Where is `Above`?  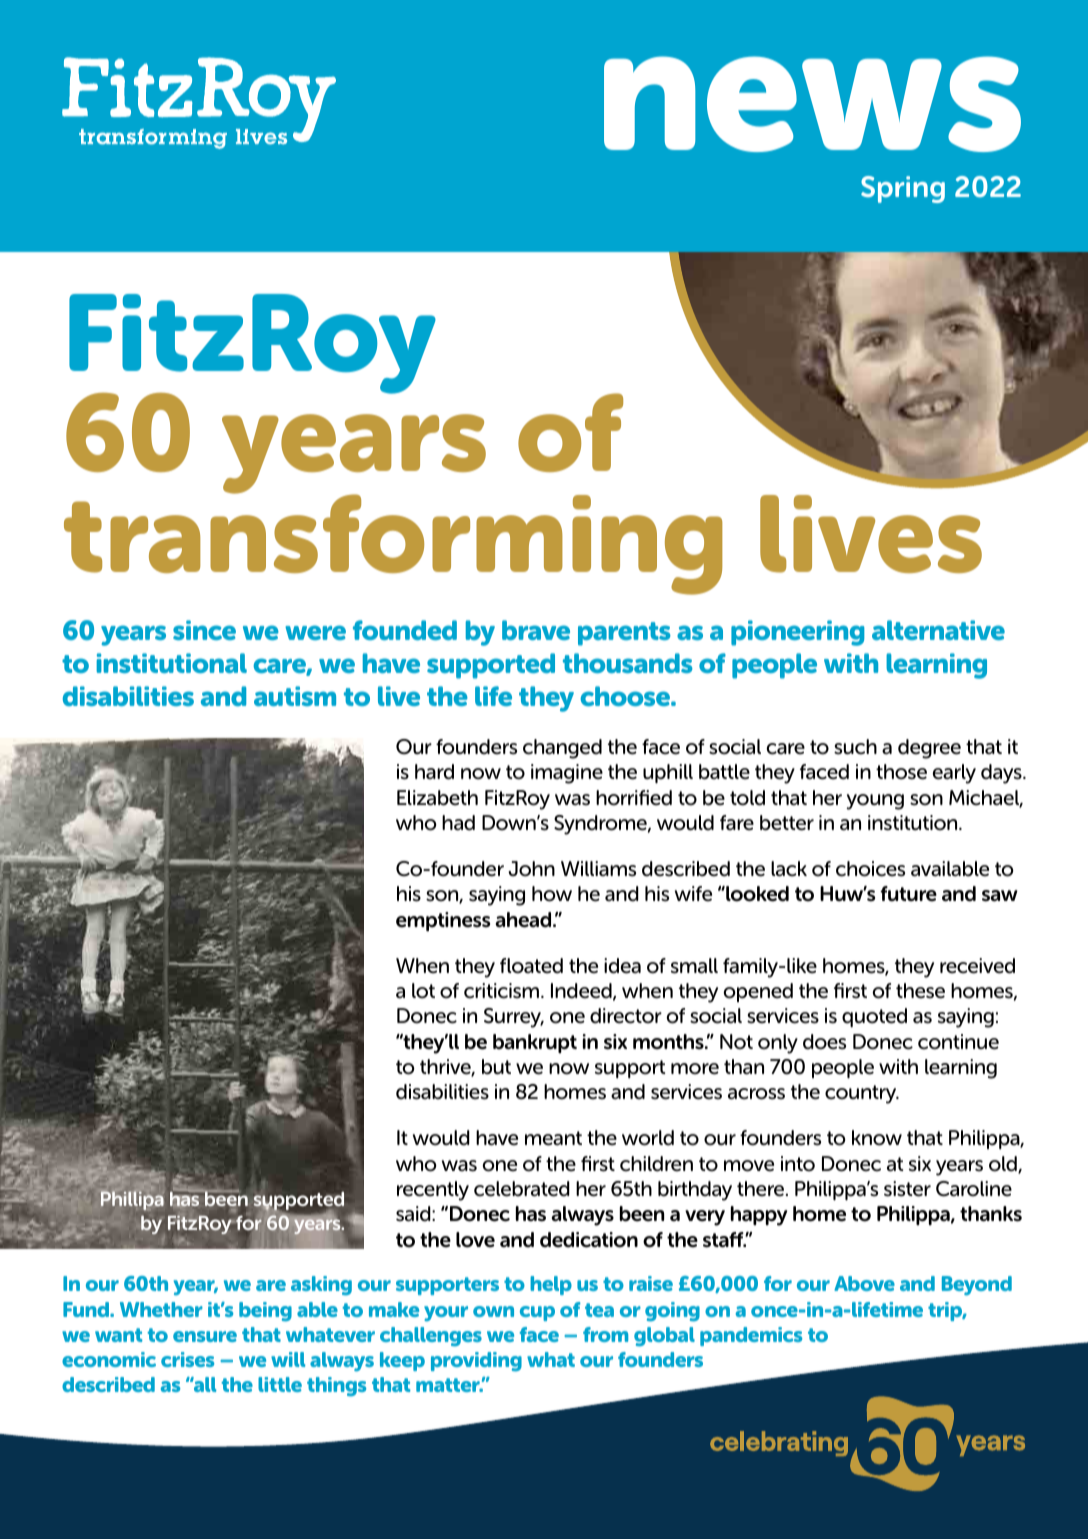 Above is located at coordinates (864, 1283).
